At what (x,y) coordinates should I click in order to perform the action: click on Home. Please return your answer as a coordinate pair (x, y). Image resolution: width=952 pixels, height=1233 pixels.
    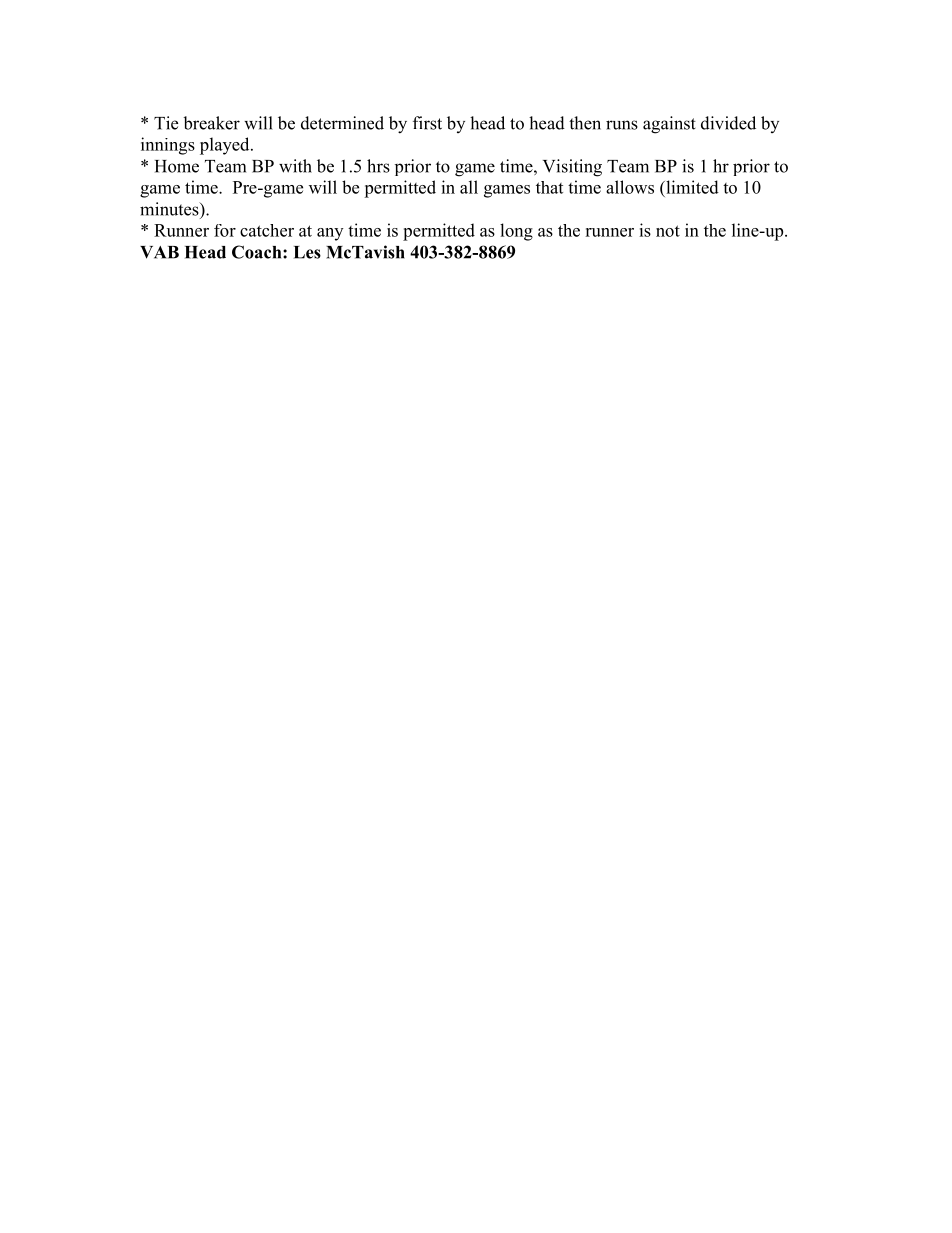
    Looking at the image, I should click on (177, 166).
